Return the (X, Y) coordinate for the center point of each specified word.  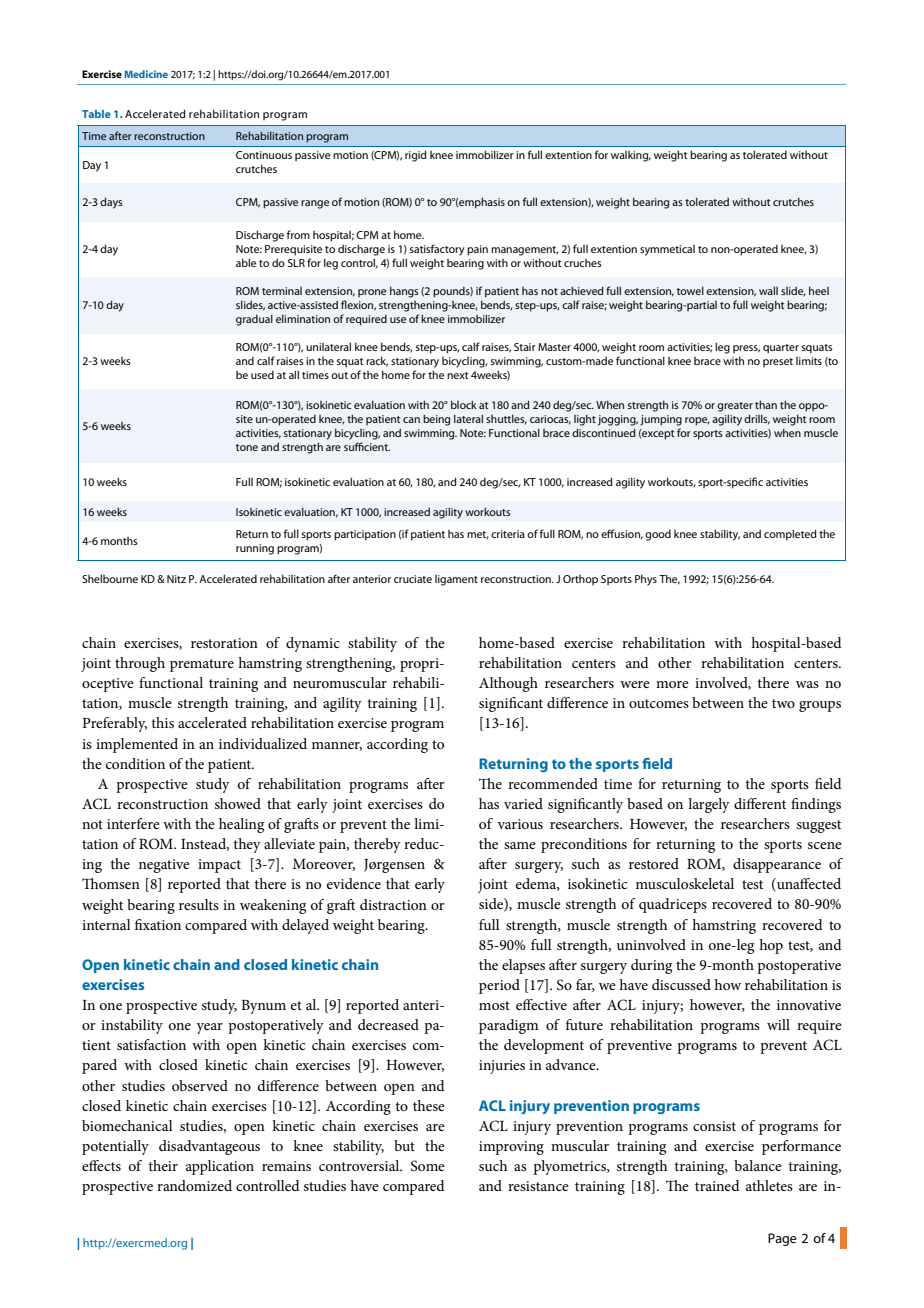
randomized (194, 1185)
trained (717, 1185)
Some (428, 1166)
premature (202, 665)
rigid (416, 156)
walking (631, 156)
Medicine (146, 74)
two (783, 703)
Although (508, 684)
